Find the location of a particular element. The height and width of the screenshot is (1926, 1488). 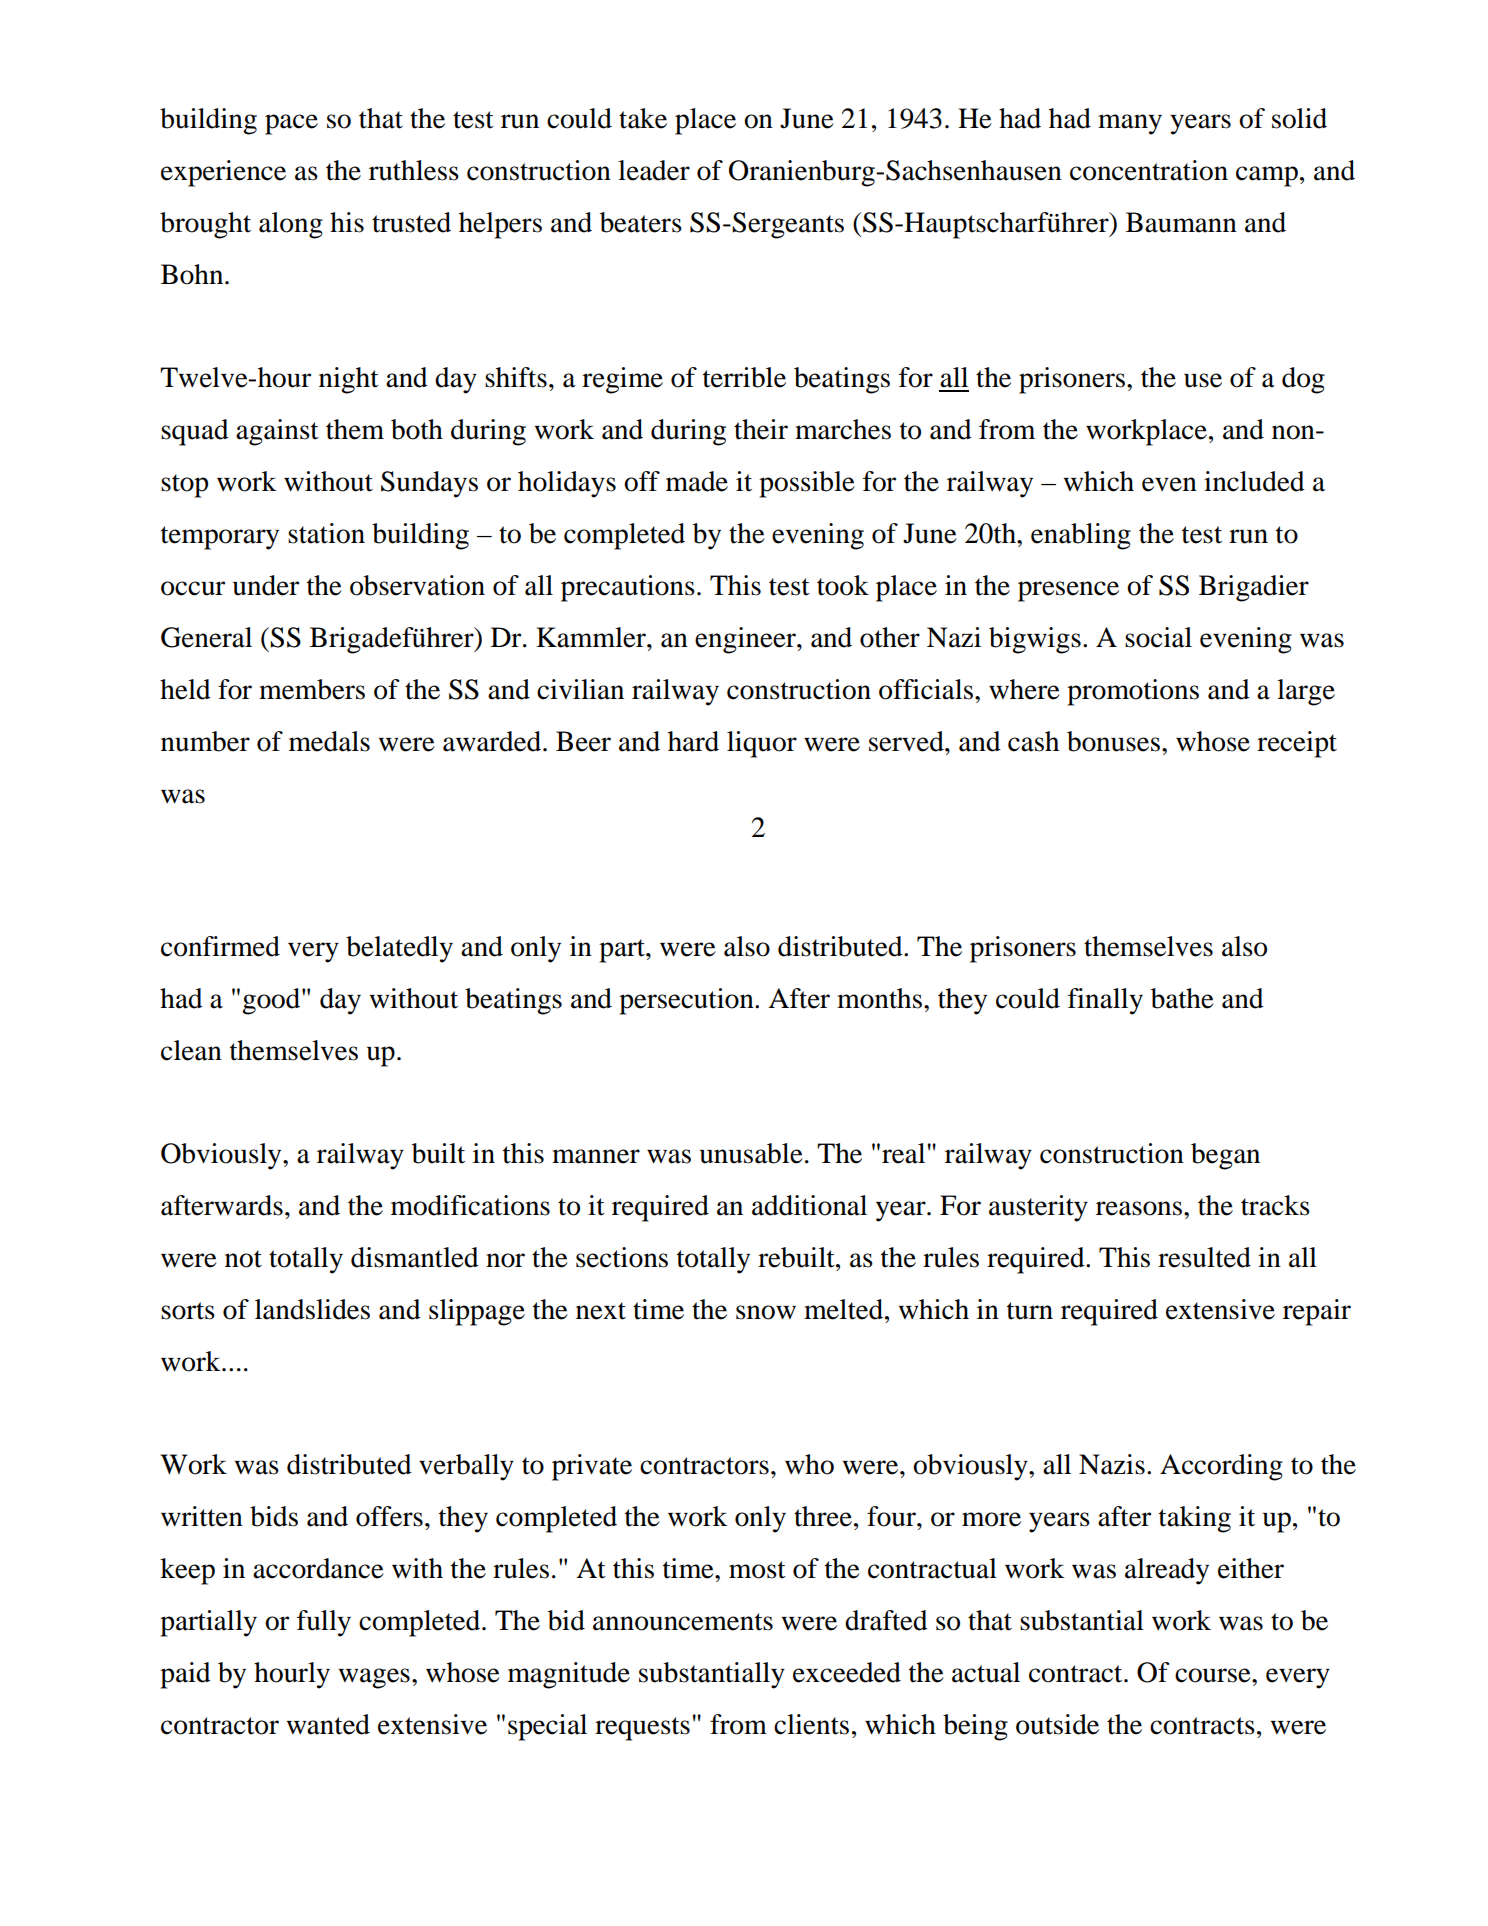

wages is located at coordinates (374, 1678).
